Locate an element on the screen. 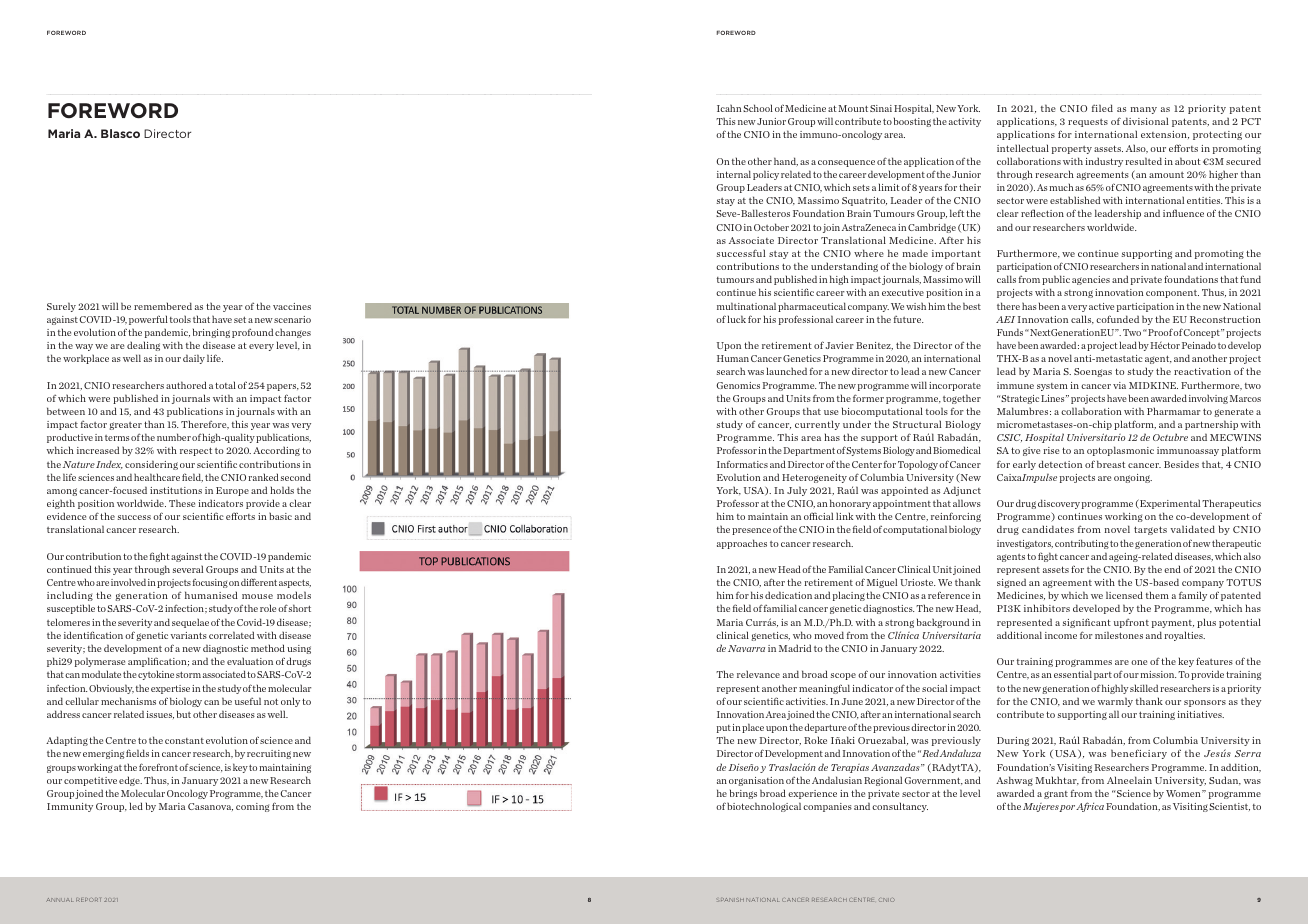 The image size is (1308, 924). agencies is located at coordinates (1091, 280).
